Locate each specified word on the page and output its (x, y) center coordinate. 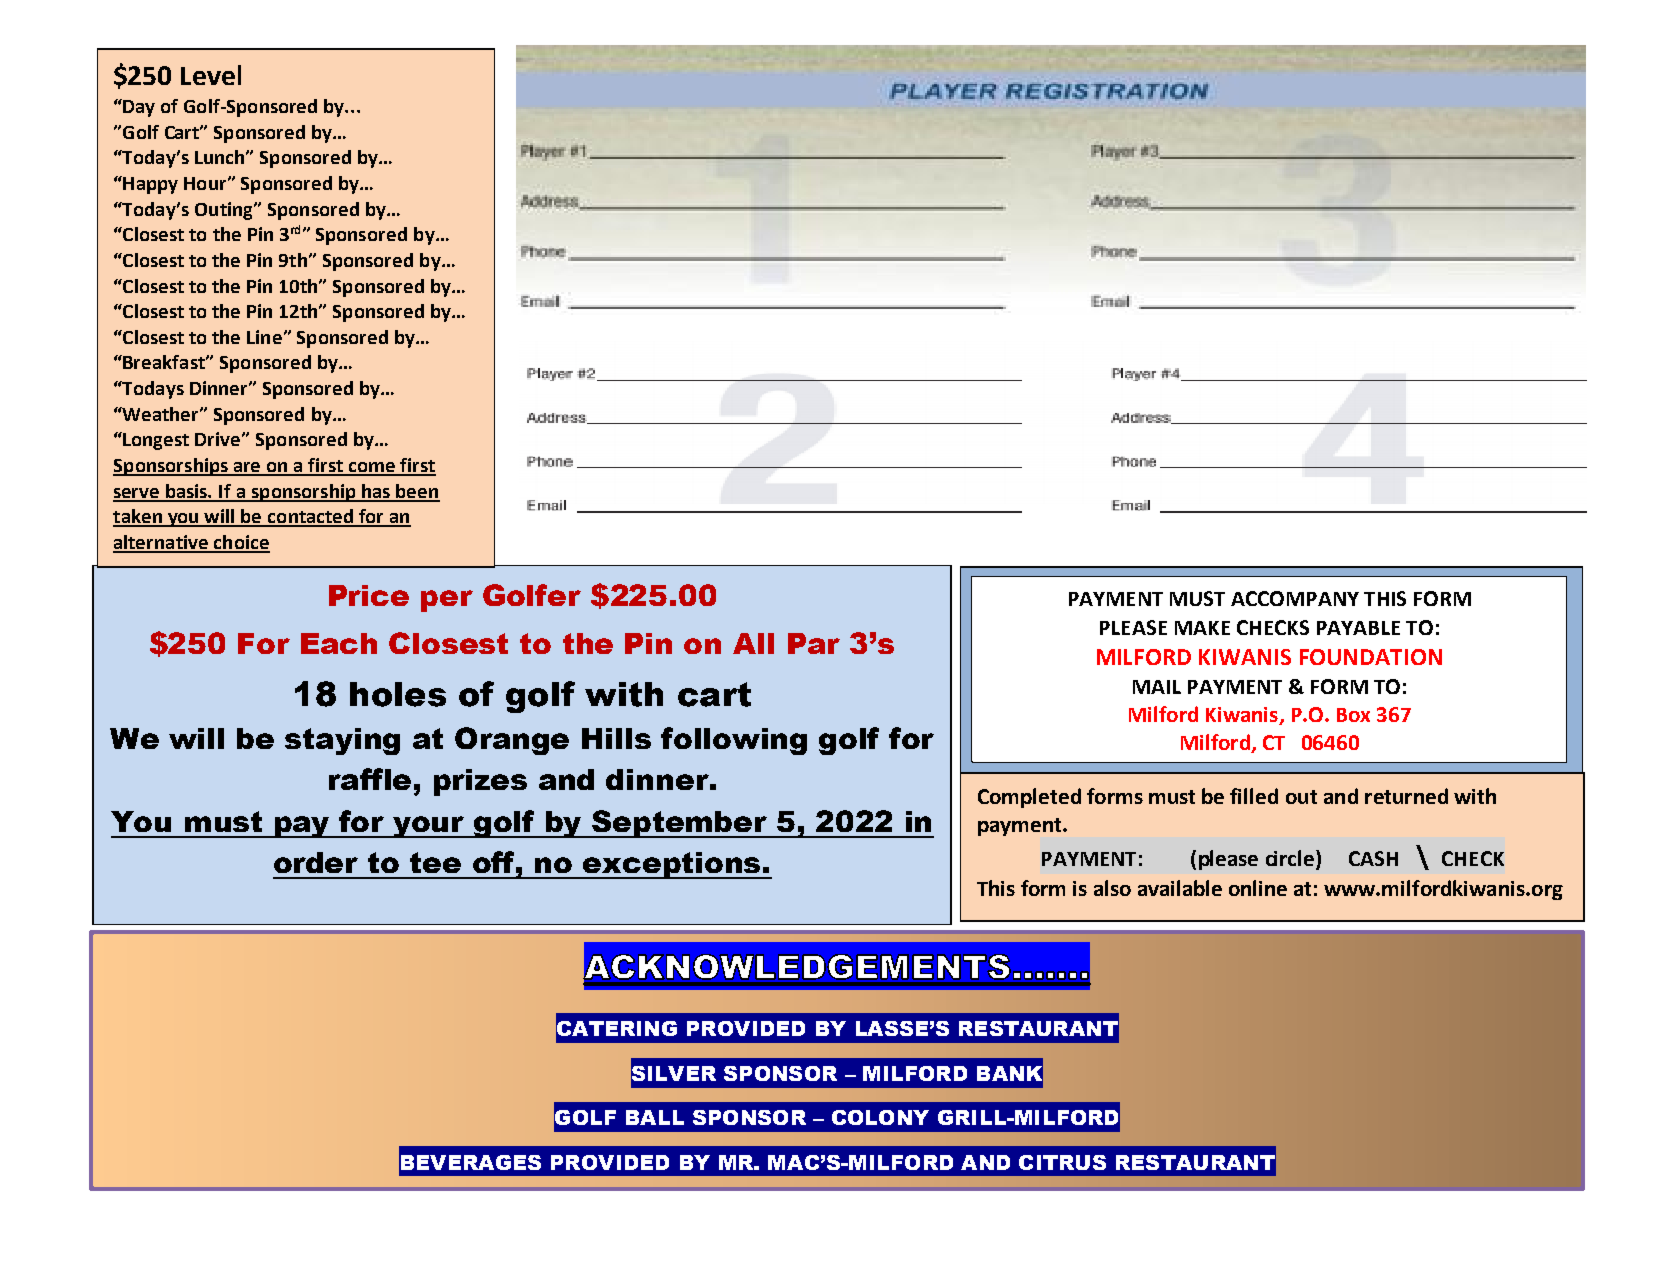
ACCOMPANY (1295, 598)
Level (211, 75)
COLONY (880, 1117)
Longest (155, 441)
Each (339, 643)
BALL (655, 1117)
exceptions (672, 865)
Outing (225, 211)
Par (814, 643)
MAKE (1202, 628)
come (372, 468)
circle (1291, 859)
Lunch (221, 157)
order (316, 862)
